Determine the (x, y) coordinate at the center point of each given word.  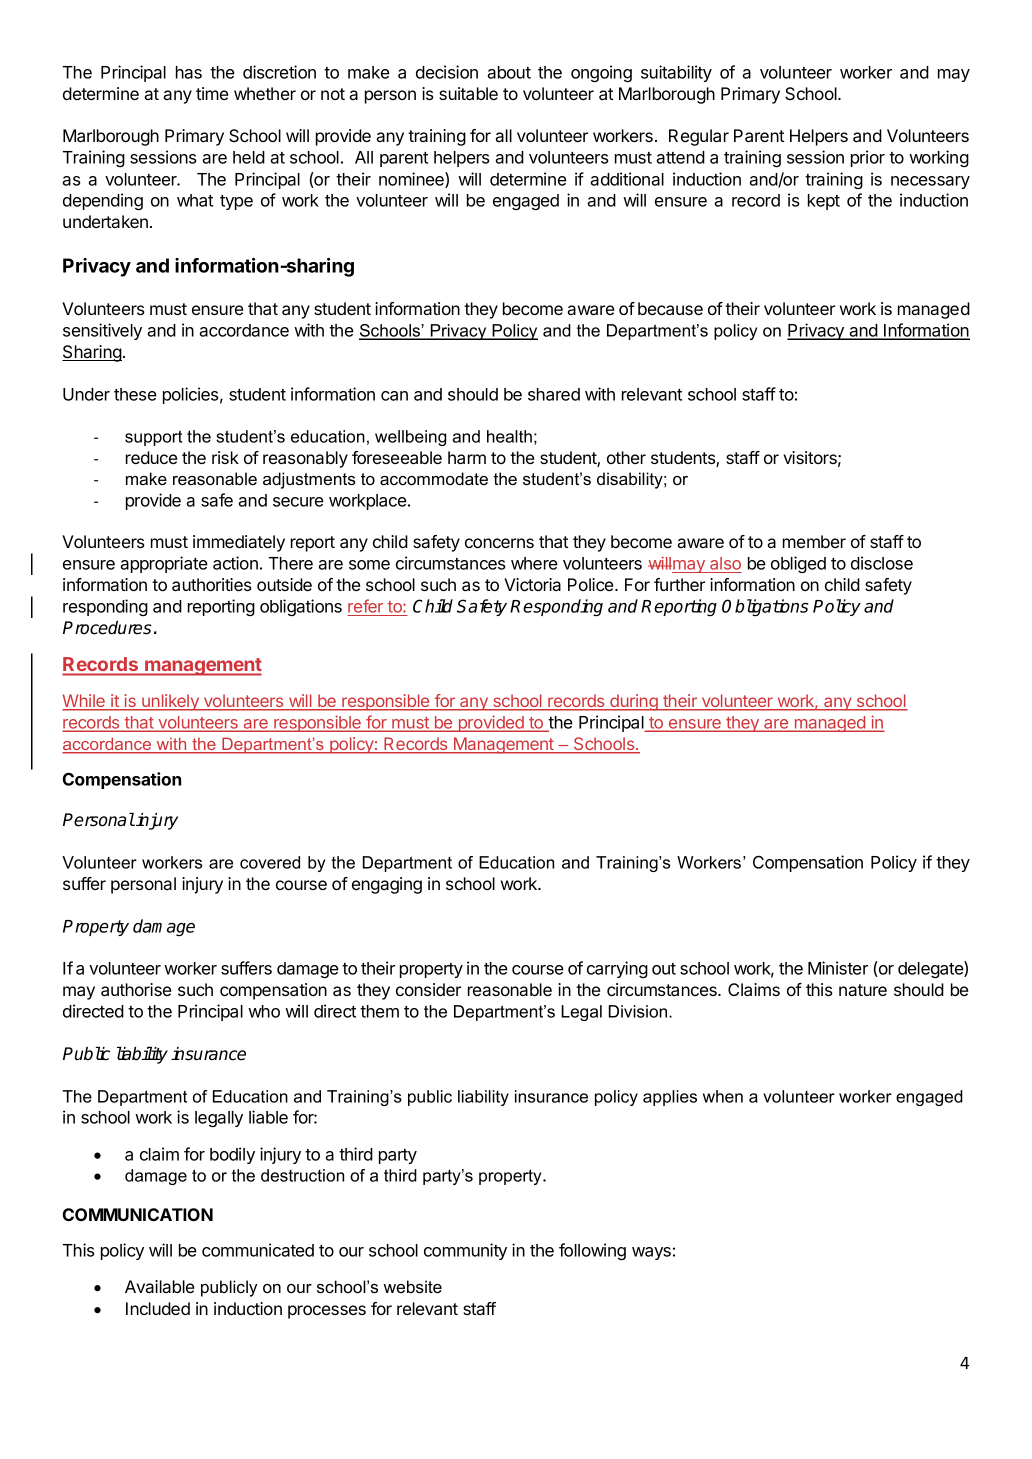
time (212, 93)
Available (159, 1286)
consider (428, 989)
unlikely (170, 702)
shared (554, 394)
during (634, 702)
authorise (136, 989)
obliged (798, 564)
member (814, 541)
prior (868, 158)
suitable (468, 93)
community (465, 1251)
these (135, 394)
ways (651, 1253)
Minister (838, 968)
